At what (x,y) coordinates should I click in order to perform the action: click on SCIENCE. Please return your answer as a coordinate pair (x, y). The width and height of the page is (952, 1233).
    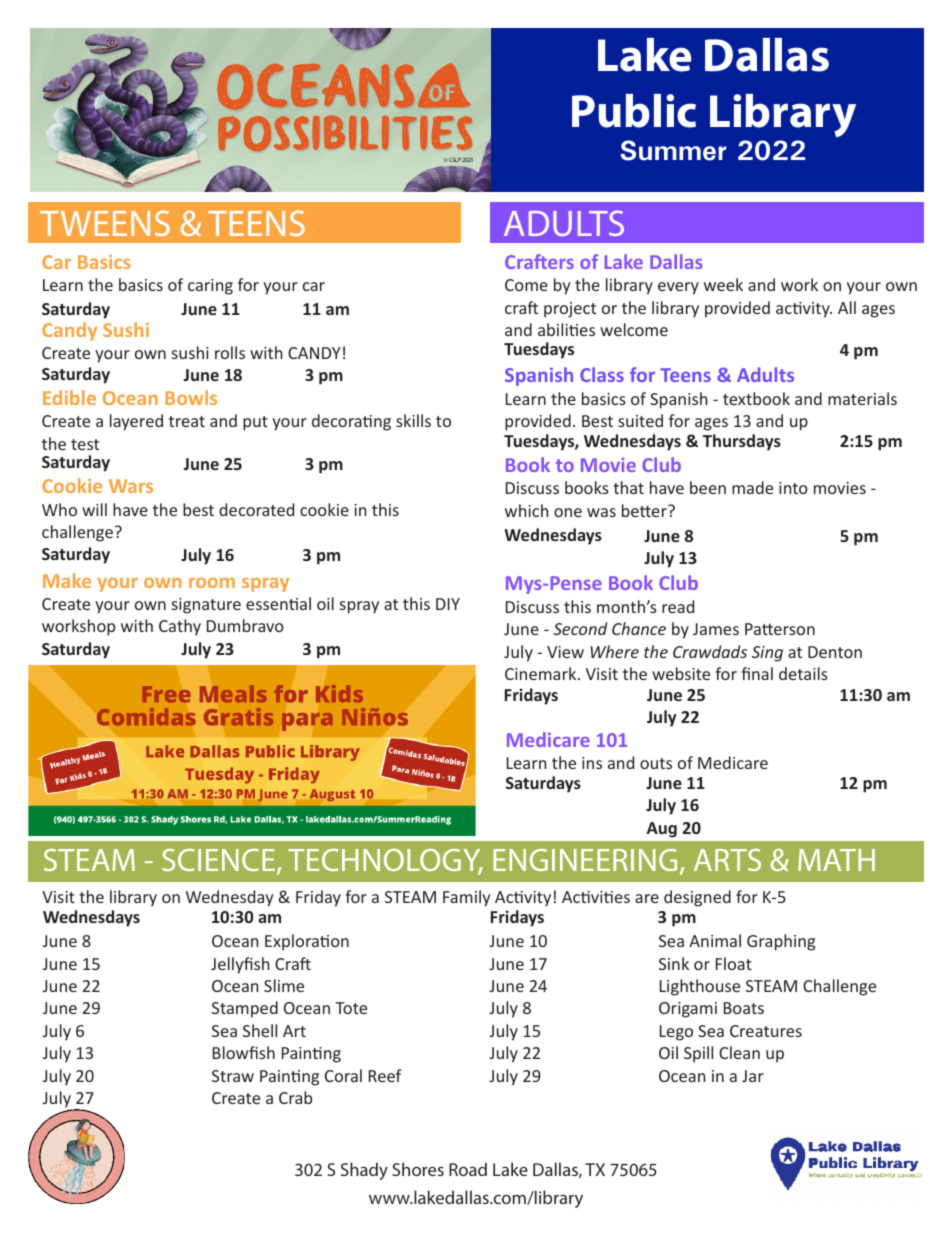
    Looking at the image, I should click on (220, 862).
